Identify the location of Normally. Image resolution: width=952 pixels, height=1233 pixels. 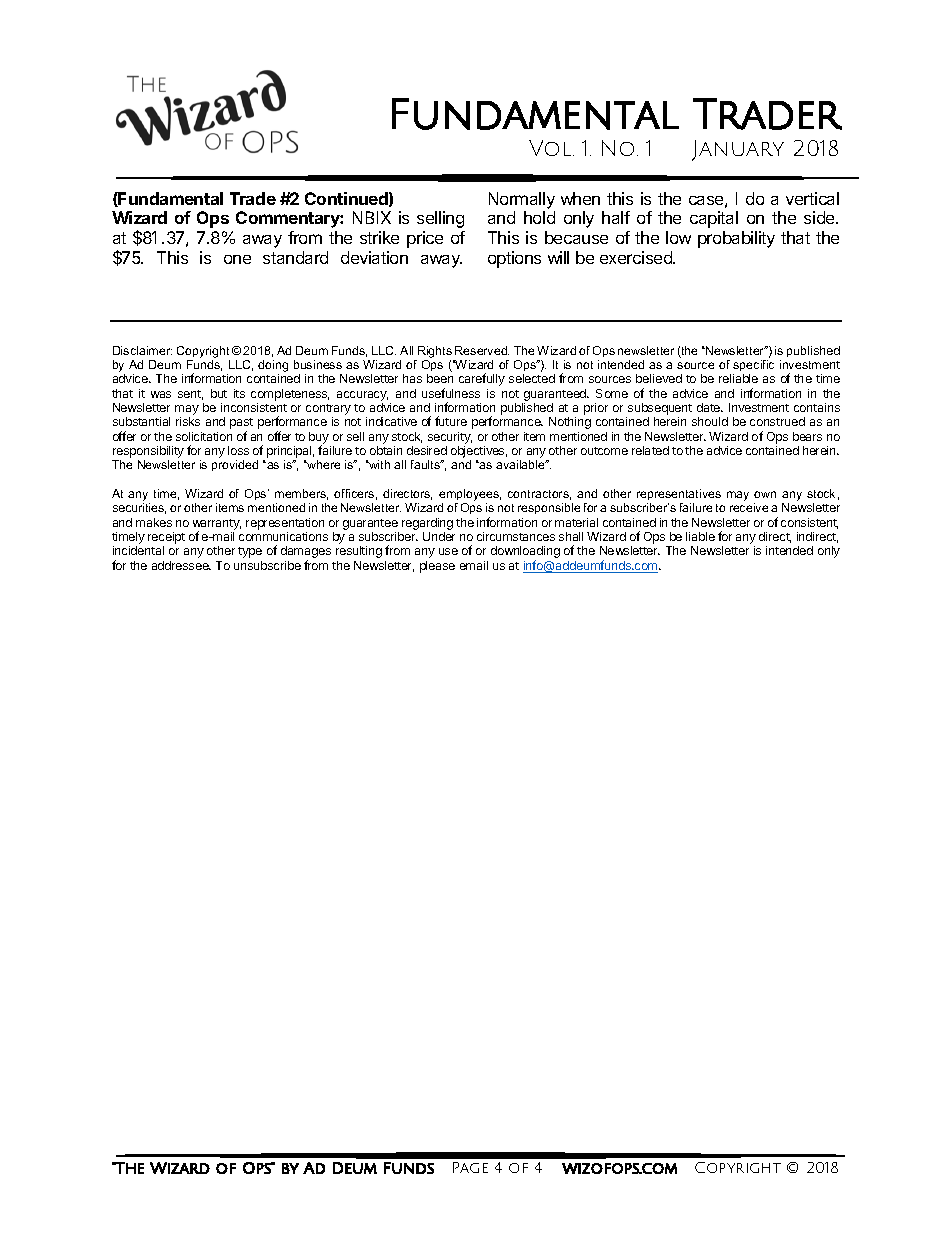
(522, 200).
